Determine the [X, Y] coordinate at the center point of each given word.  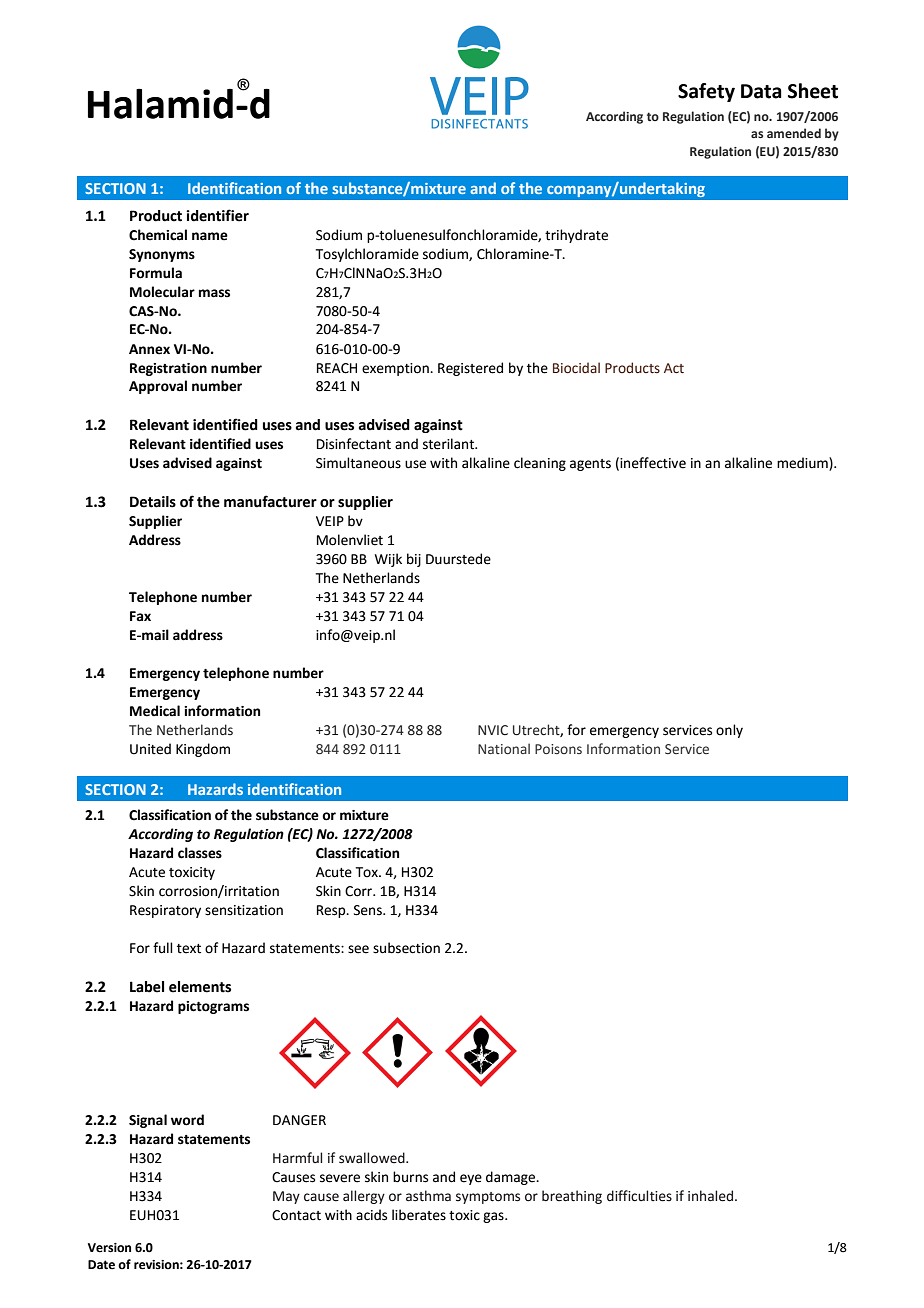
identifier [217, 215]
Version [109, 1248]
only [729, 731]
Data [761, 91]
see [358, 949]
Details [153, 502]
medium [803, 464]
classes [200, 853]
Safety [706, 92]
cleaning [540, 464]
